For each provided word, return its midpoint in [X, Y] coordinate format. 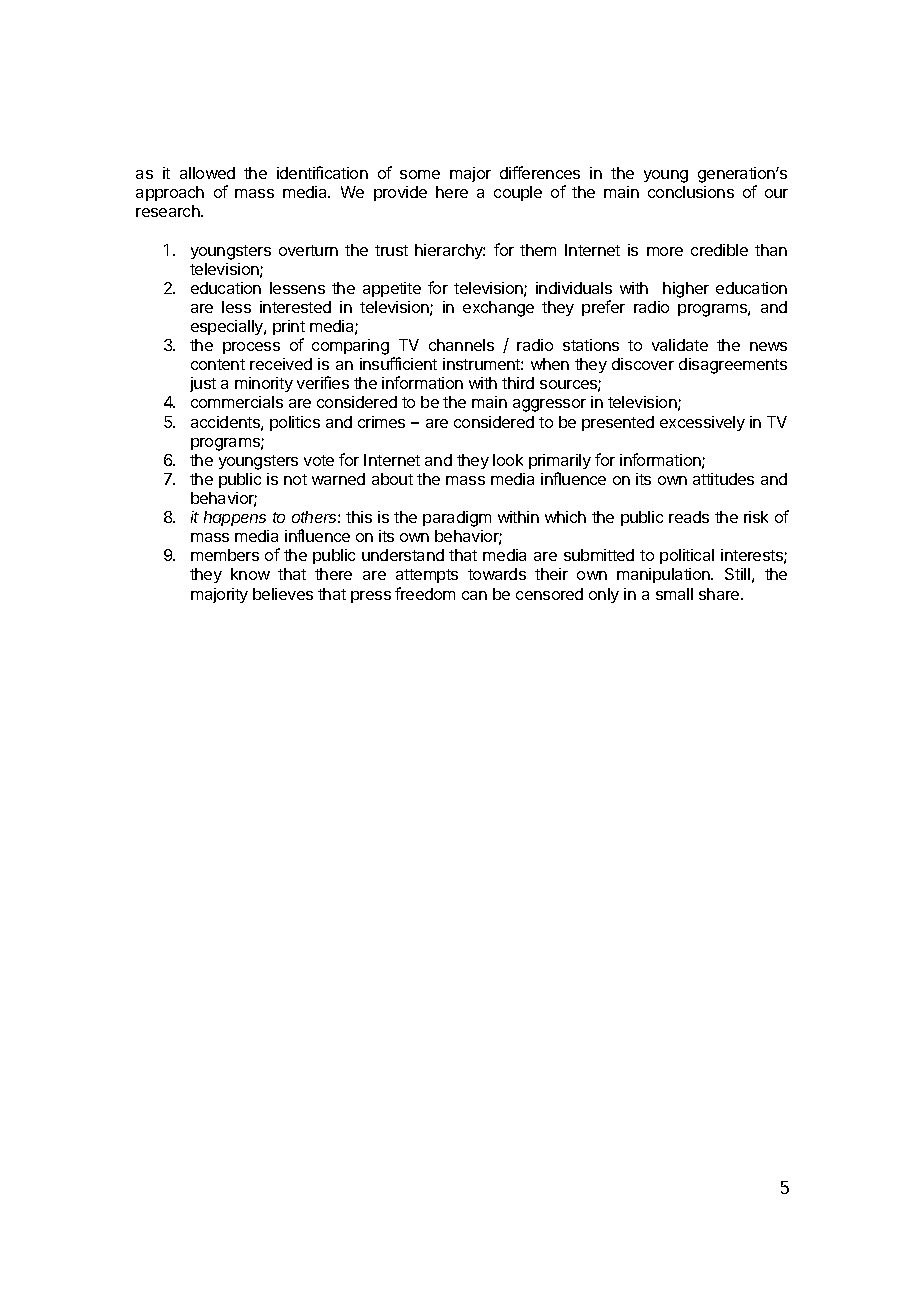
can [474, 595]
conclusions [691, 192]
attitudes [723, 479]
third [518, 383]
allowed [207, 173]
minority [264, 384]
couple [518, 193]
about [392, 479]
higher [686, 290]
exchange [498, 309]
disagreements [733, 366]
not [295, 479]
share [720, 594]
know [250, 574]
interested [295, 307]
